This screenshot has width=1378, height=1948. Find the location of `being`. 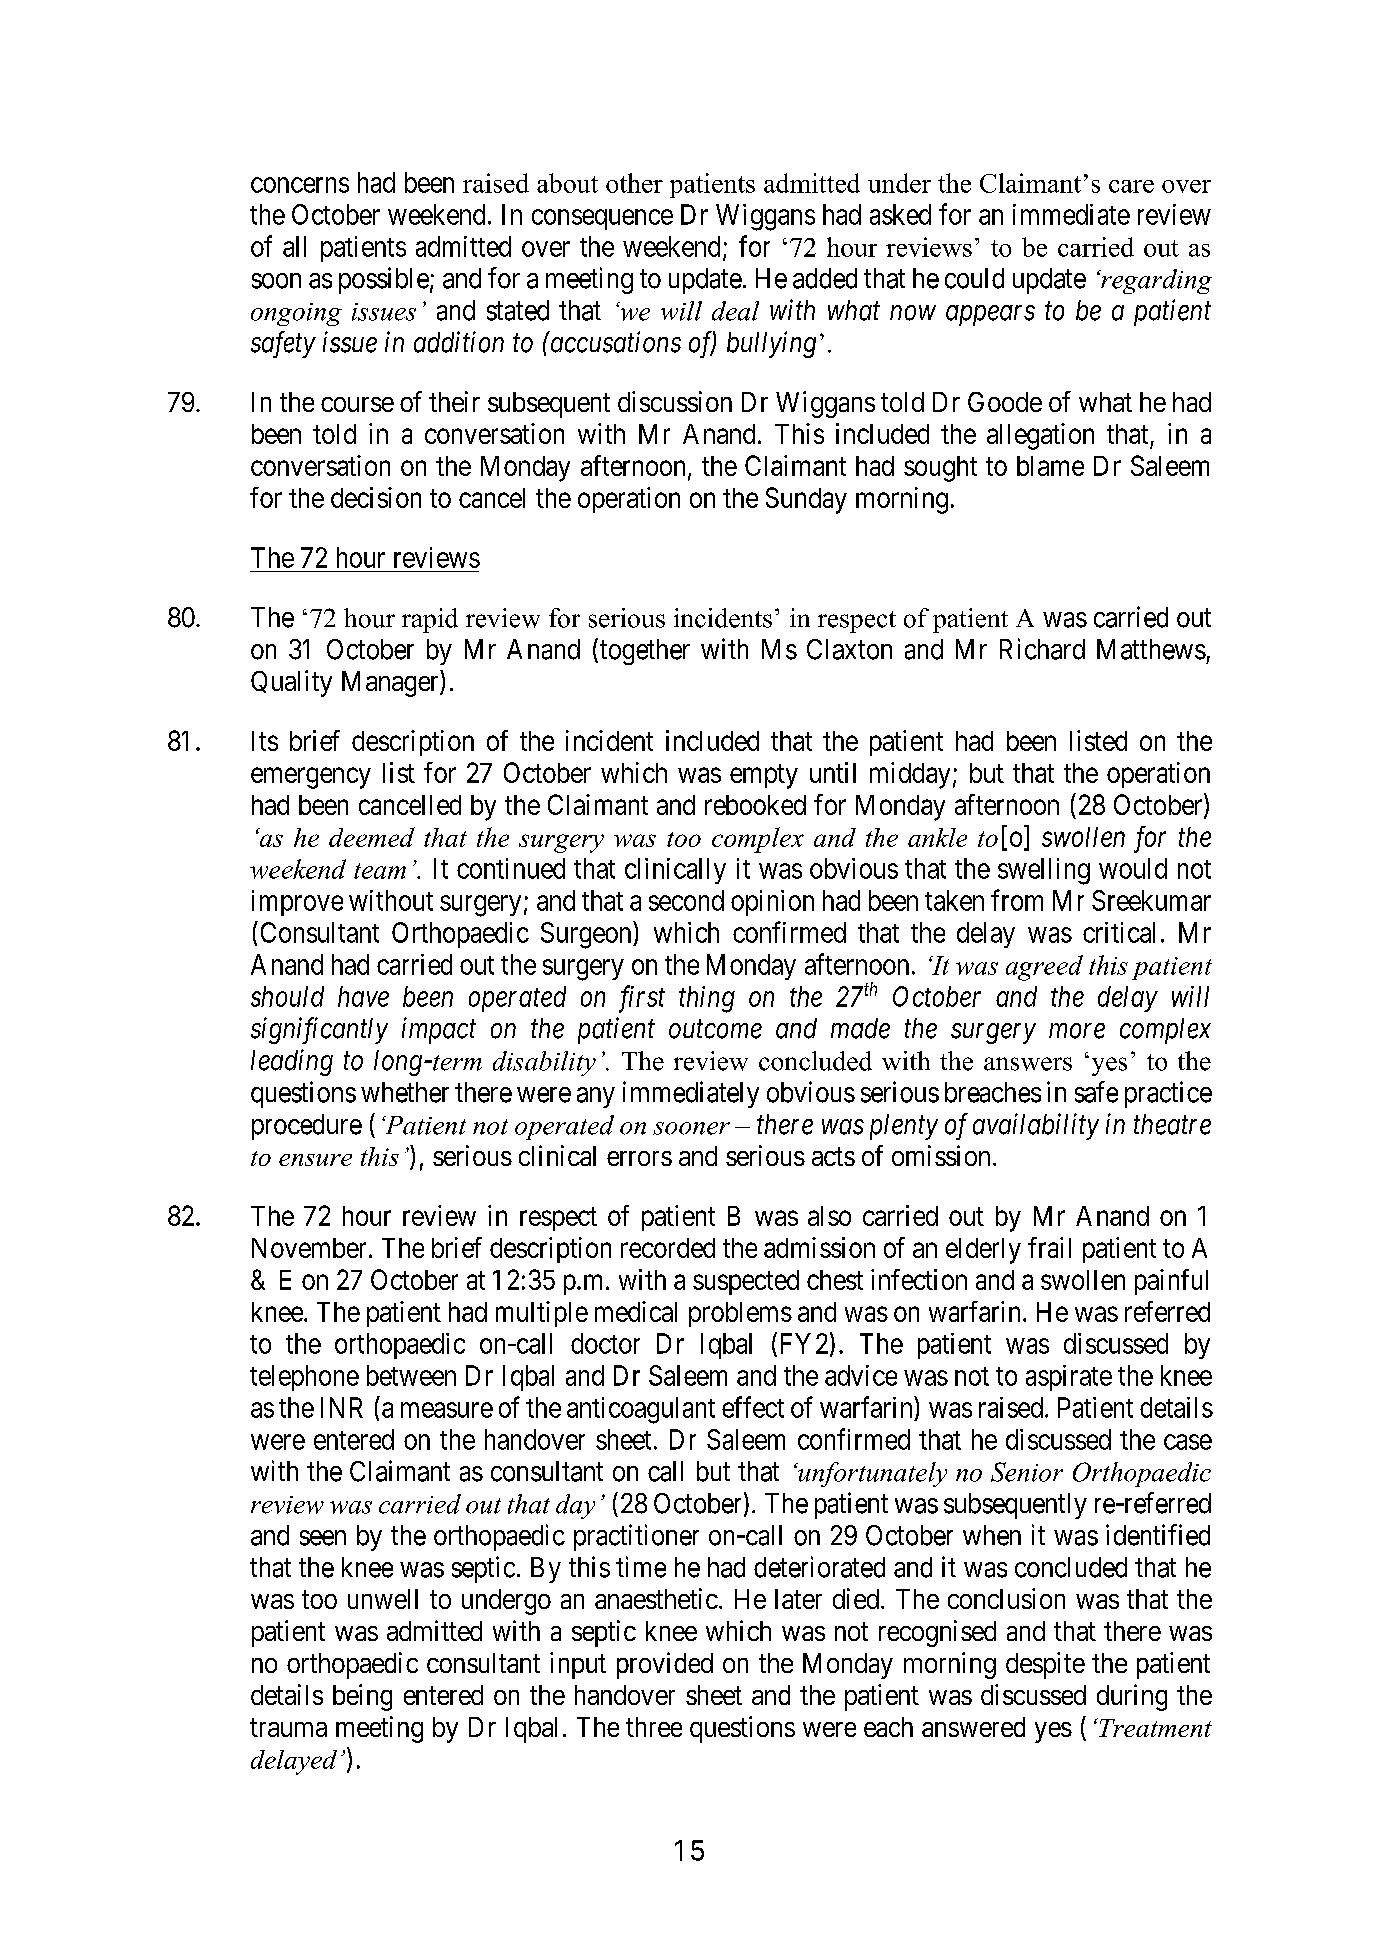

being is located at coordinates (362, 1697).
